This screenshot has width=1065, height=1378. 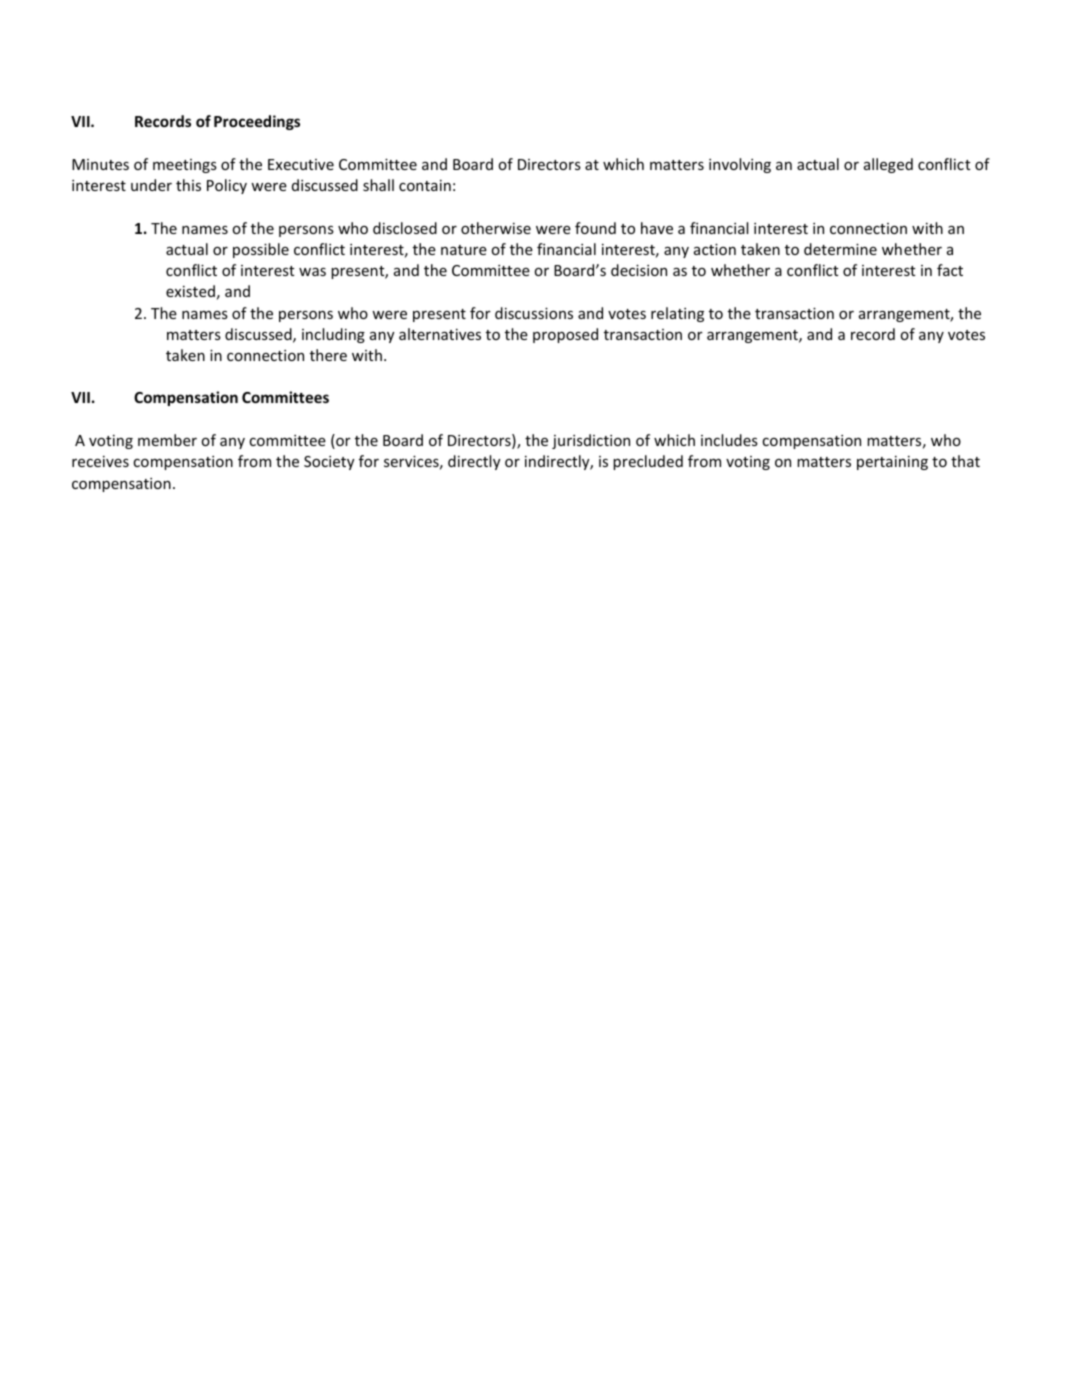 What do you see at coordinates (496, 228) in the screenshot?
I see `otherwise` at bounding box center [496, 228].
